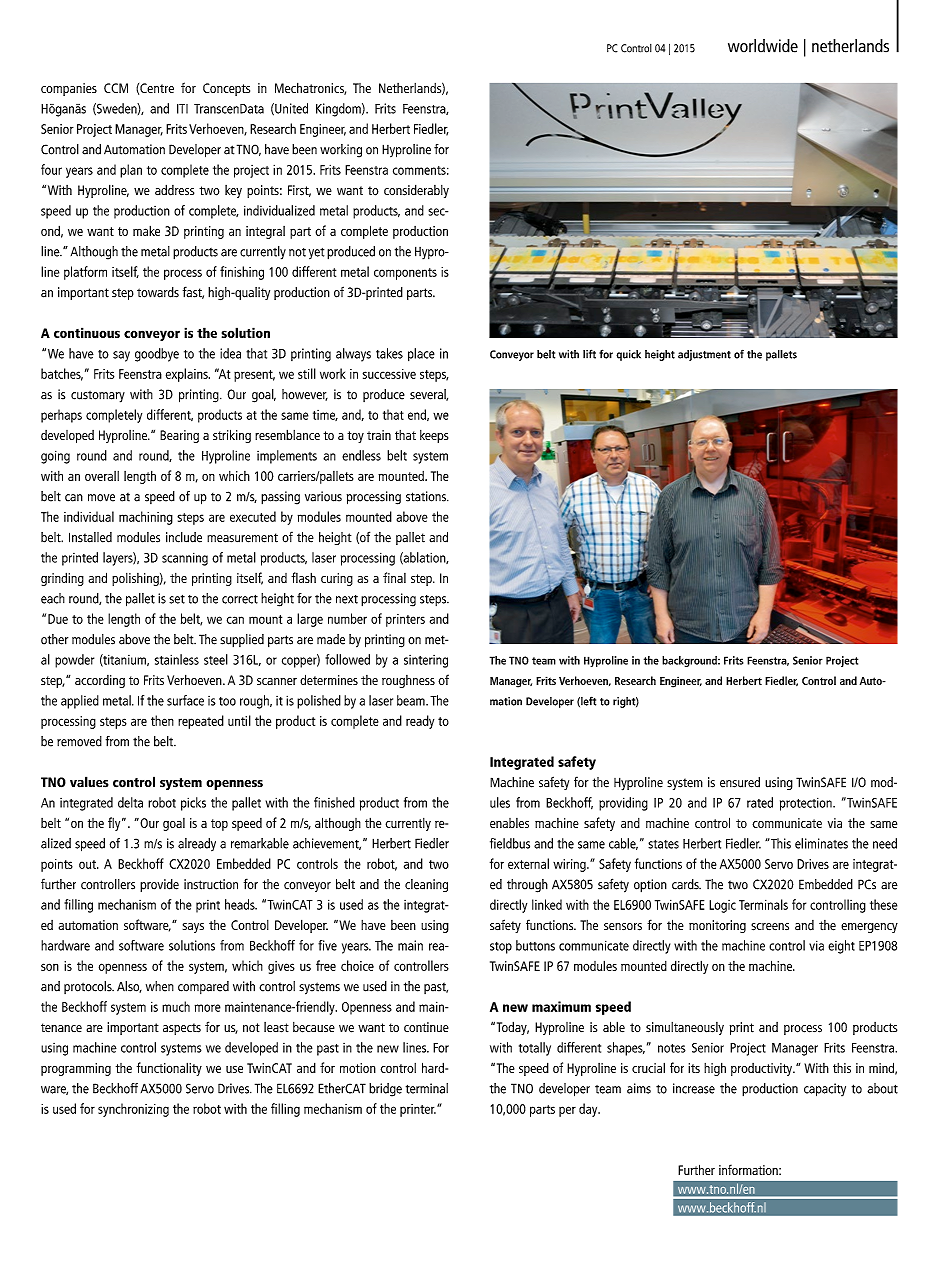 The width and height of the screenshot is (952, 1270). I want to click on functionality, so click(169, 1069).
